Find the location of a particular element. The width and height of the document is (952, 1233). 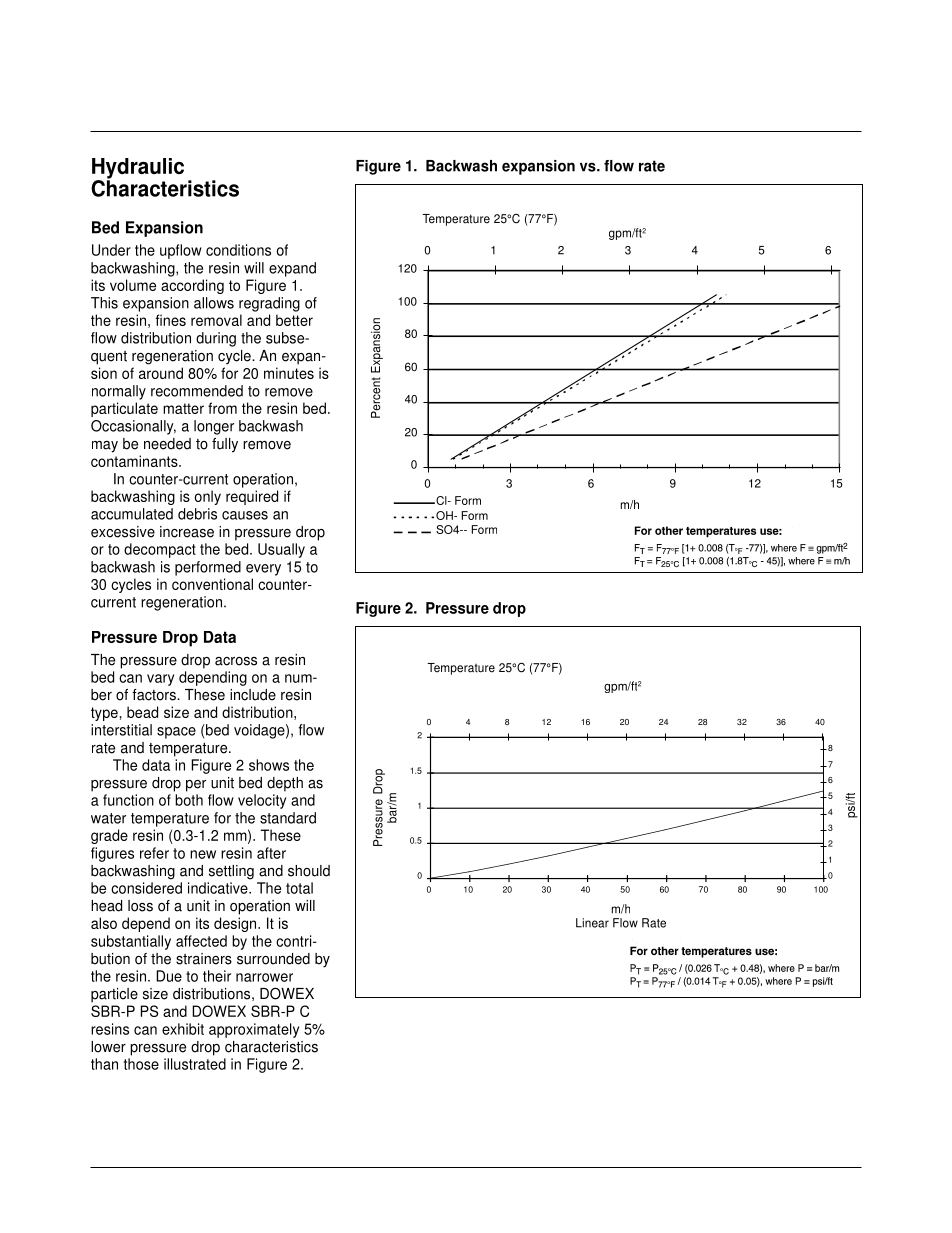

Linear is located at coordinates (592, 923).
